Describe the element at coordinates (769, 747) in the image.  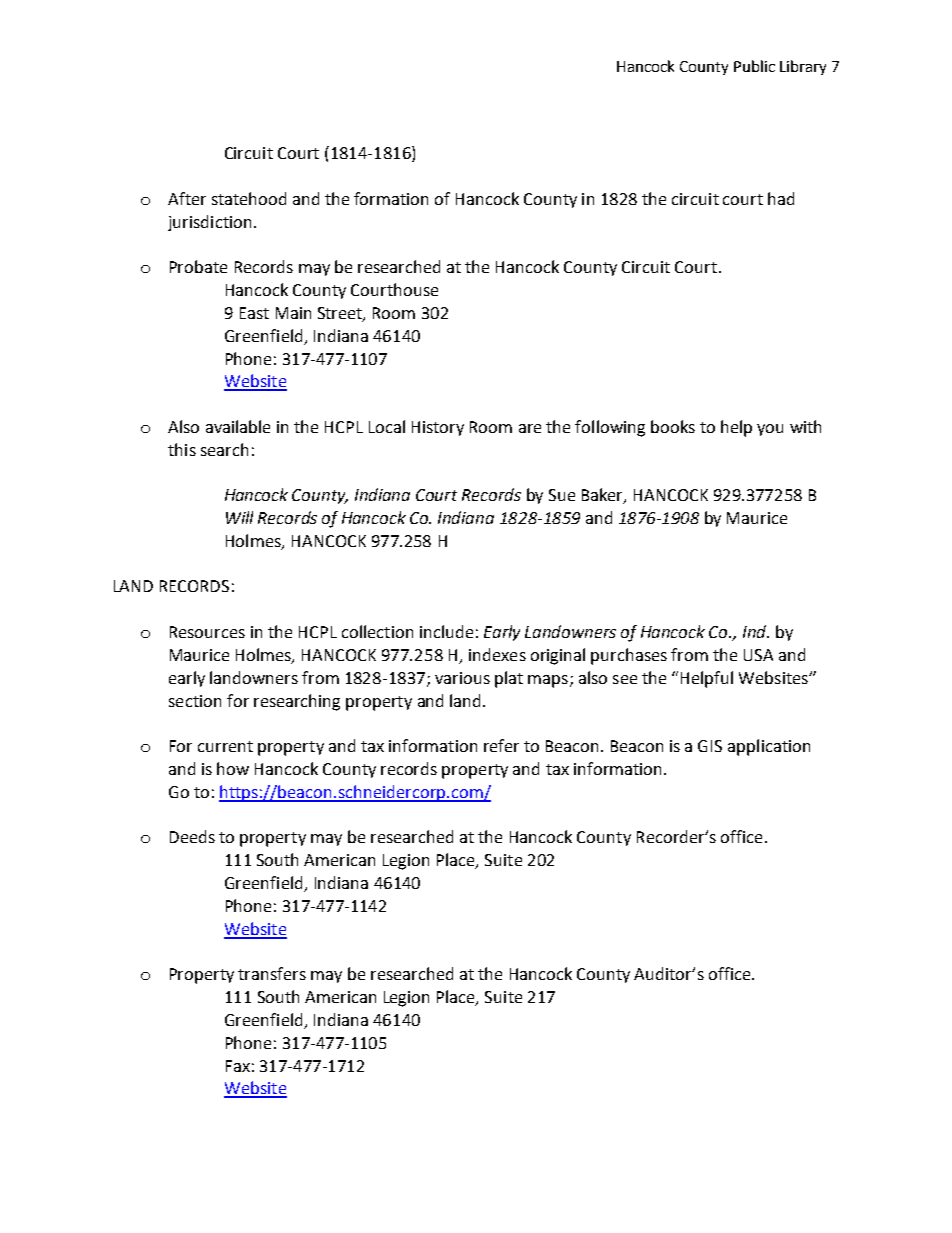
I see `application` at that location.
